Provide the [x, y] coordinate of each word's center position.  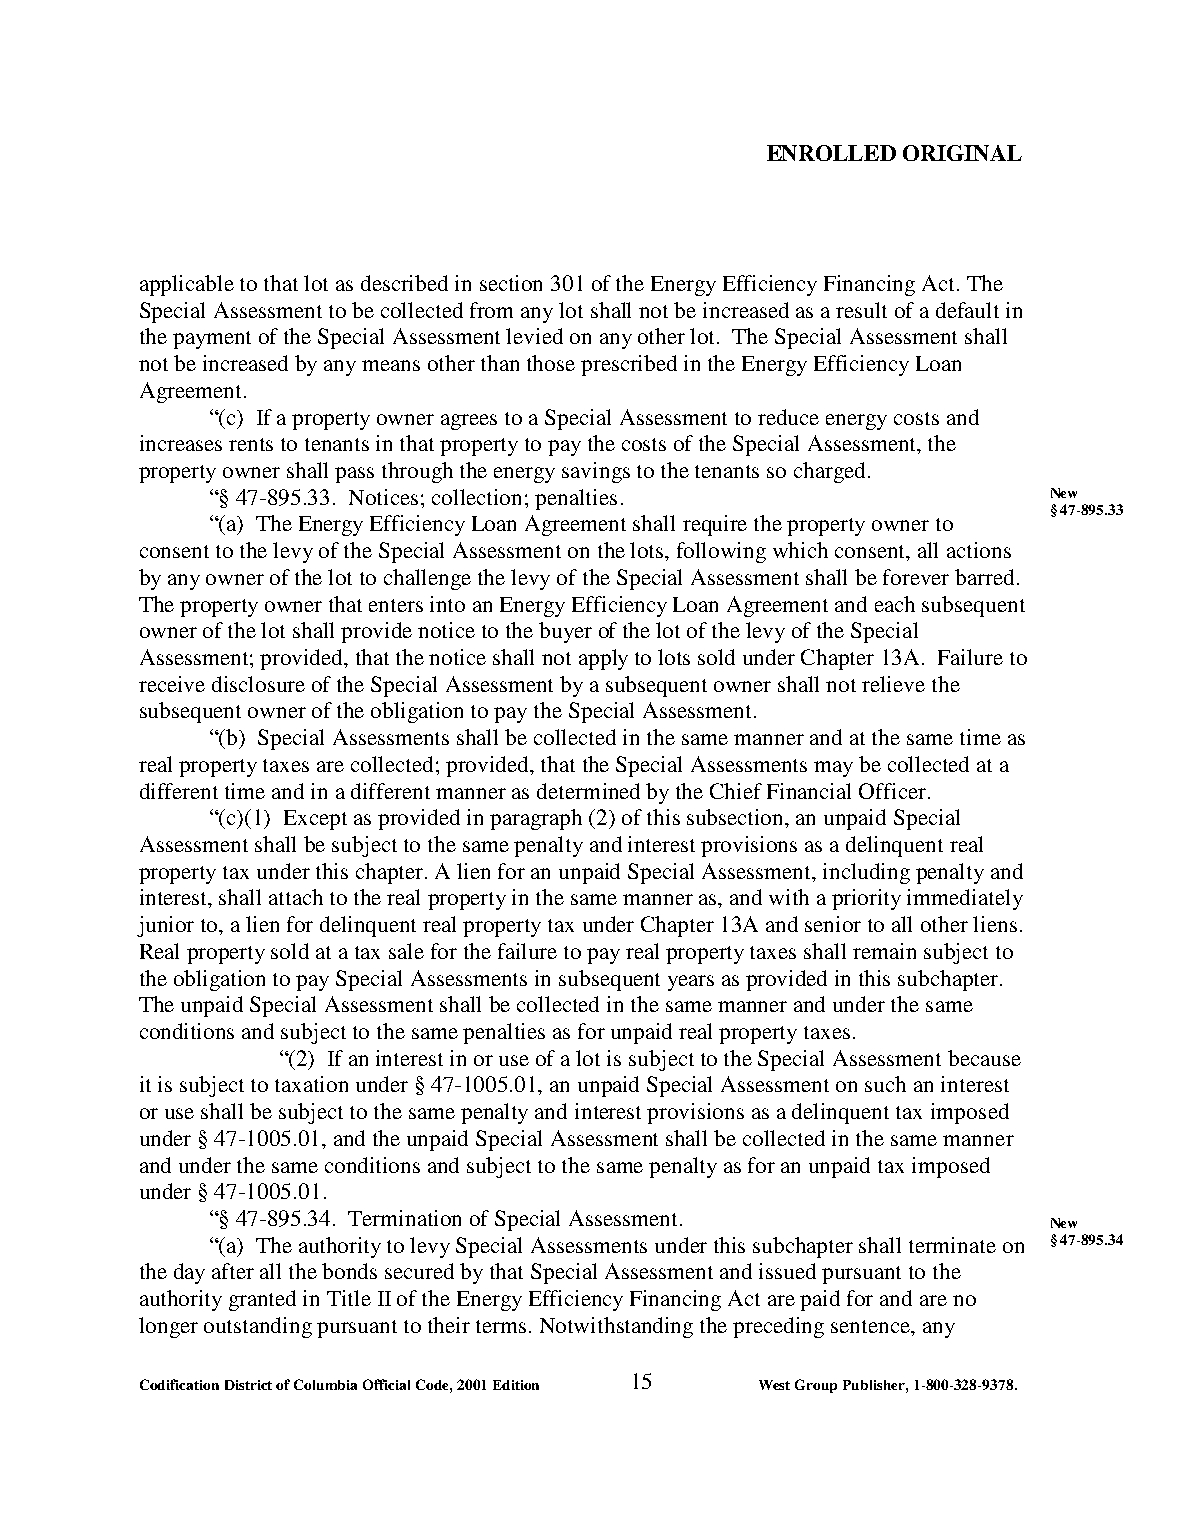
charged [831, 472]
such [885, 1084]
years [691, 983]
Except [315, 820]
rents [251, 444]
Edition [516, 1385]
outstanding [258, 1327]
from [491, 310]
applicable [187, 285]
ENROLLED [831, 153]
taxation [311, 1084]
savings [596, 472]
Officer [892, 791]
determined [588, 791]
